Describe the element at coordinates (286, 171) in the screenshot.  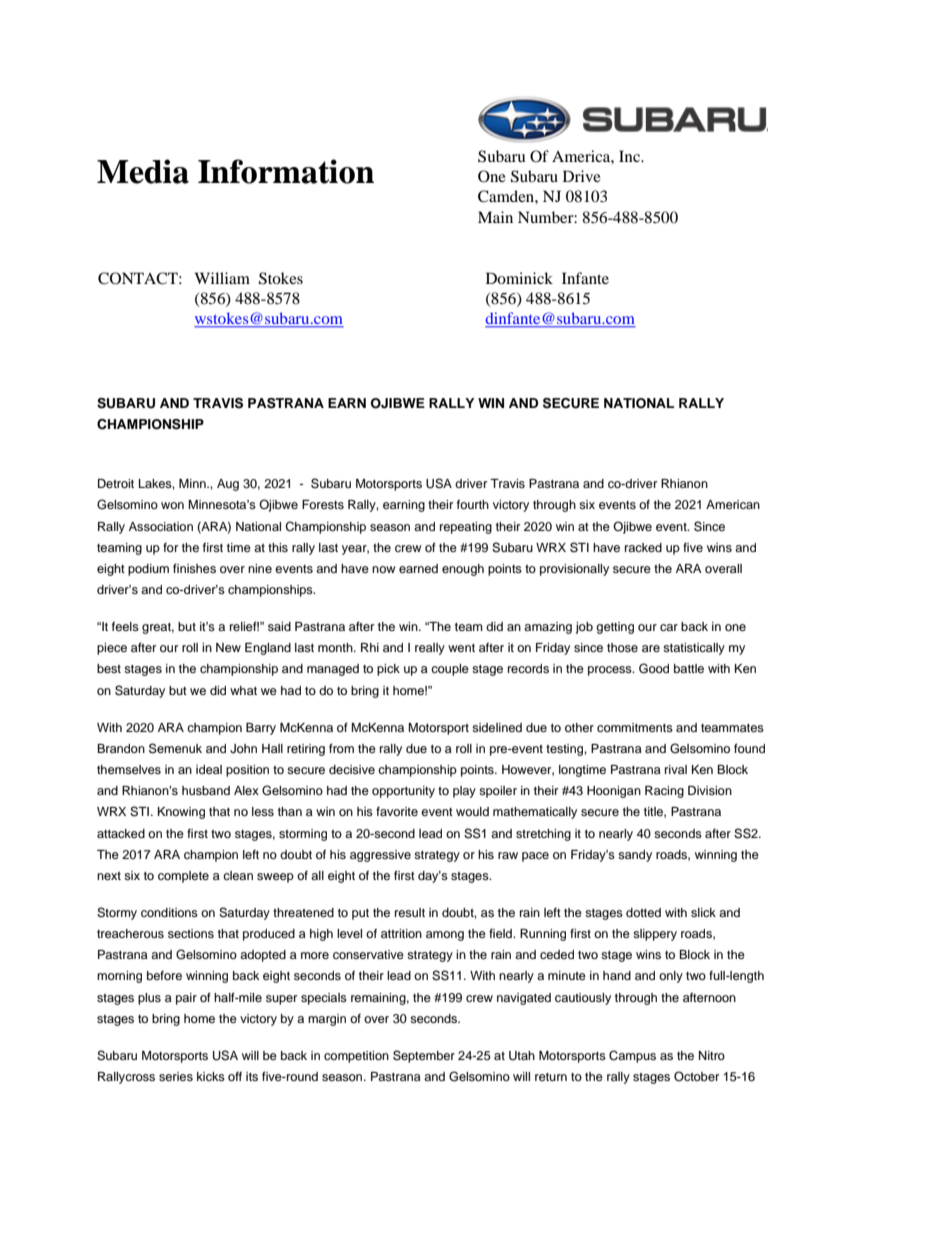
I see `Information` at that location.
